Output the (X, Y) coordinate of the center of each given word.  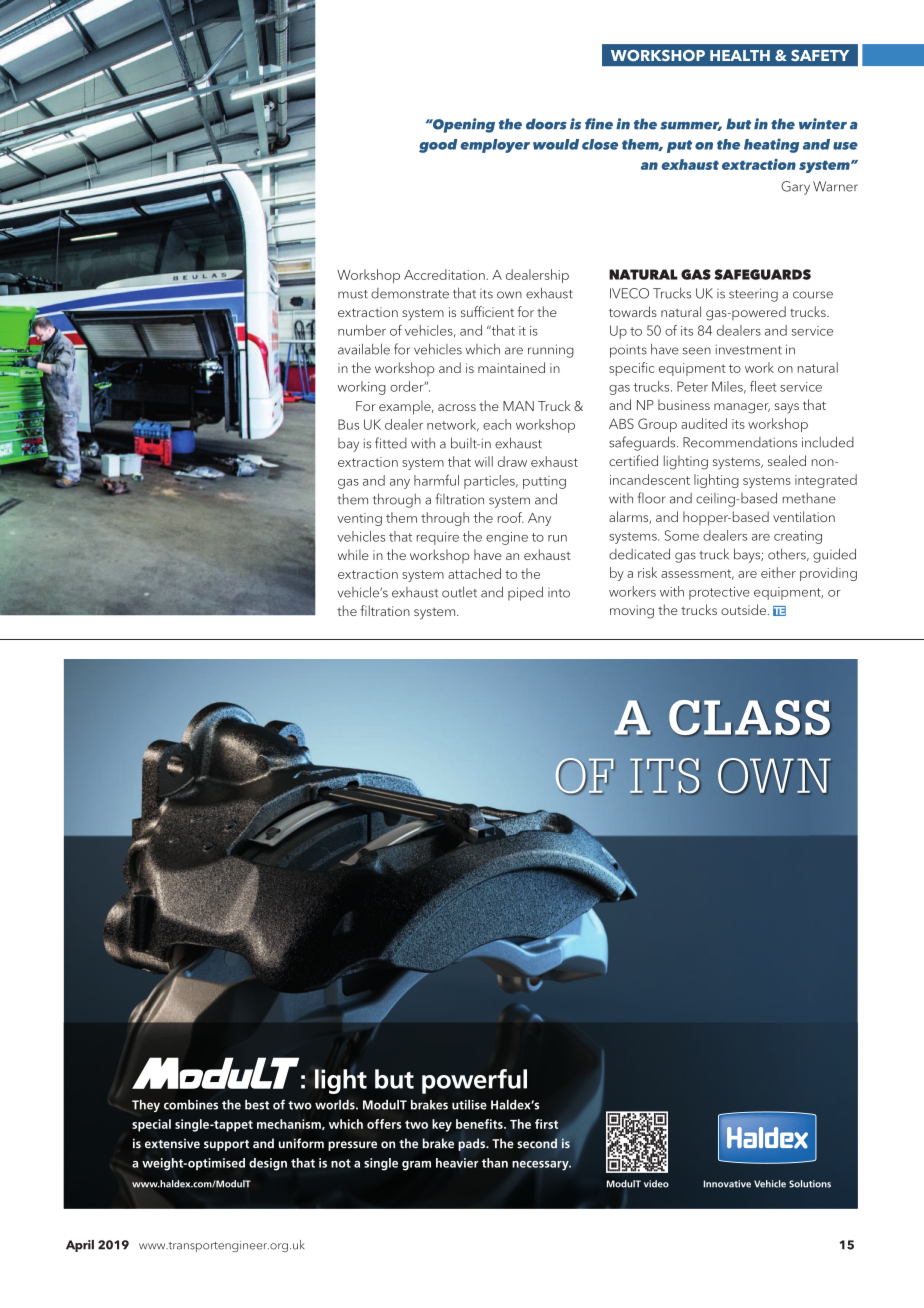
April (80, 1246)
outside (745, 609)
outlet (459, 592)
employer (495, 146)
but (738, 124)
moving (632, 612)
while (353, 554)
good (438, 146)
